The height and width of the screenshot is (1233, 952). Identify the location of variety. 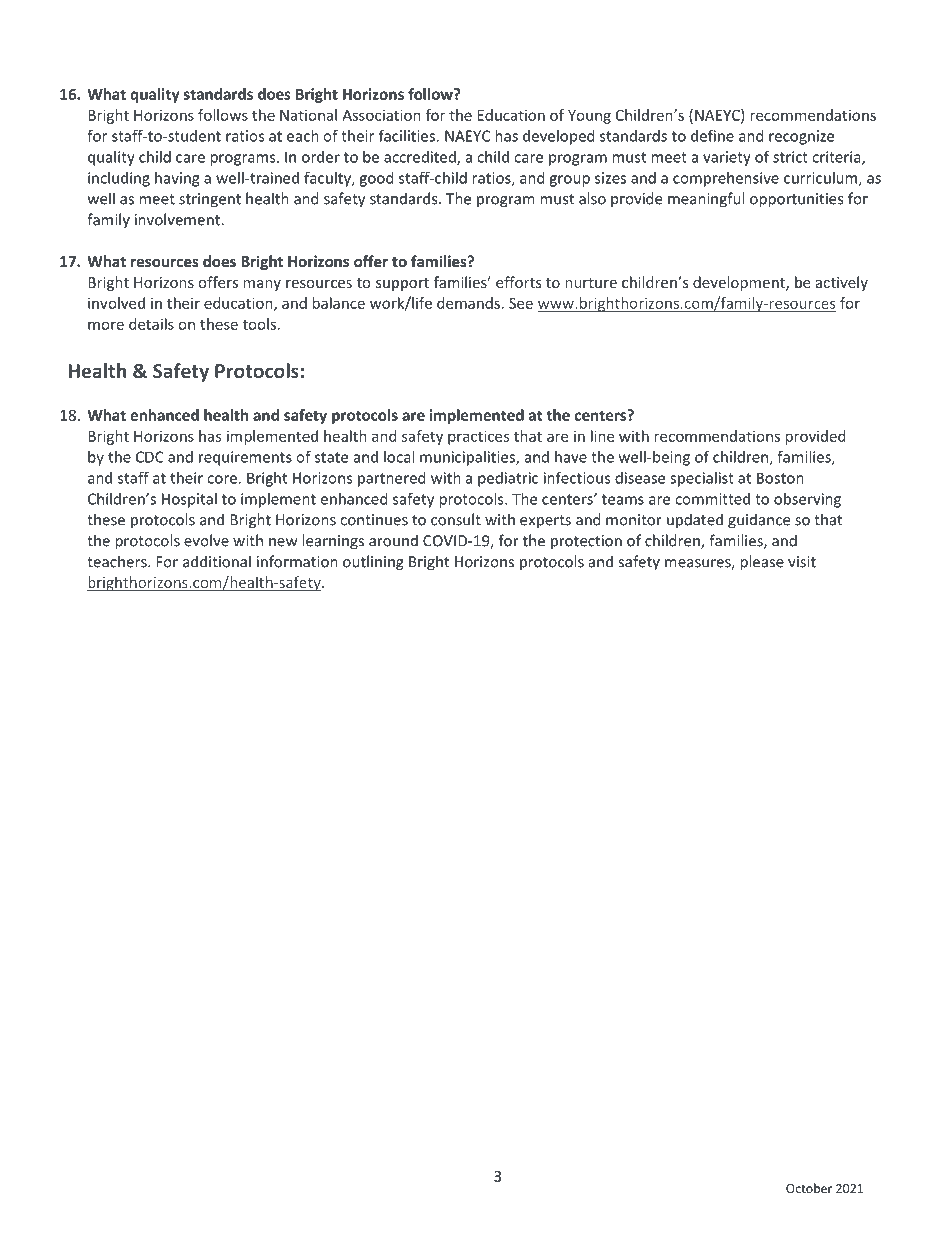
(727, 158).
